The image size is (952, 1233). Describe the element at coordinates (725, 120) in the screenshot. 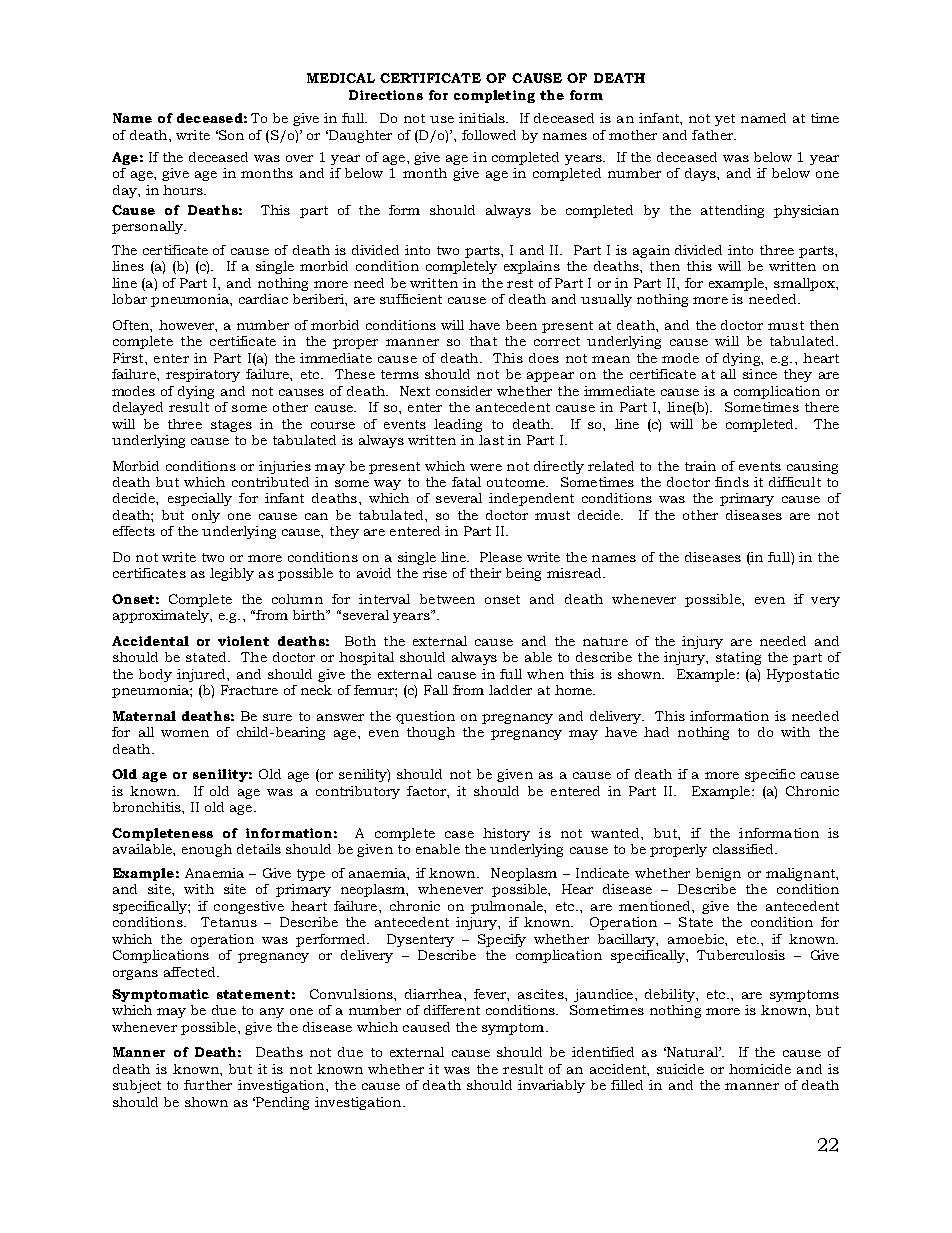

I see `yet` at that location.
